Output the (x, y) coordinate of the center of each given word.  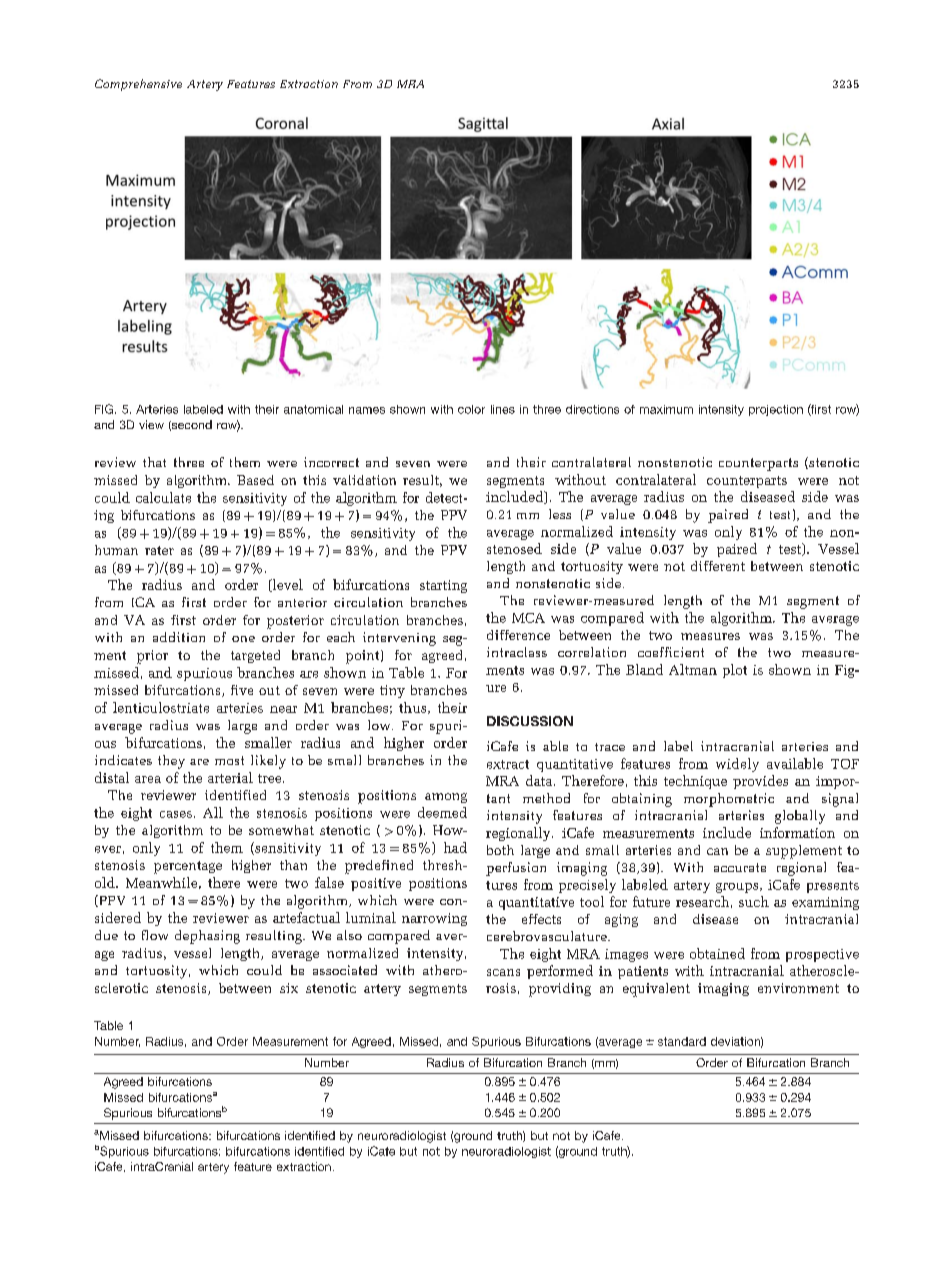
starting (443, 586)
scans (503, 972)
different (718, 566)
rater (159, 550)
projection (776, 410)
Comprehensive (138, 85)
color (471, 409)
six (289, 988)
